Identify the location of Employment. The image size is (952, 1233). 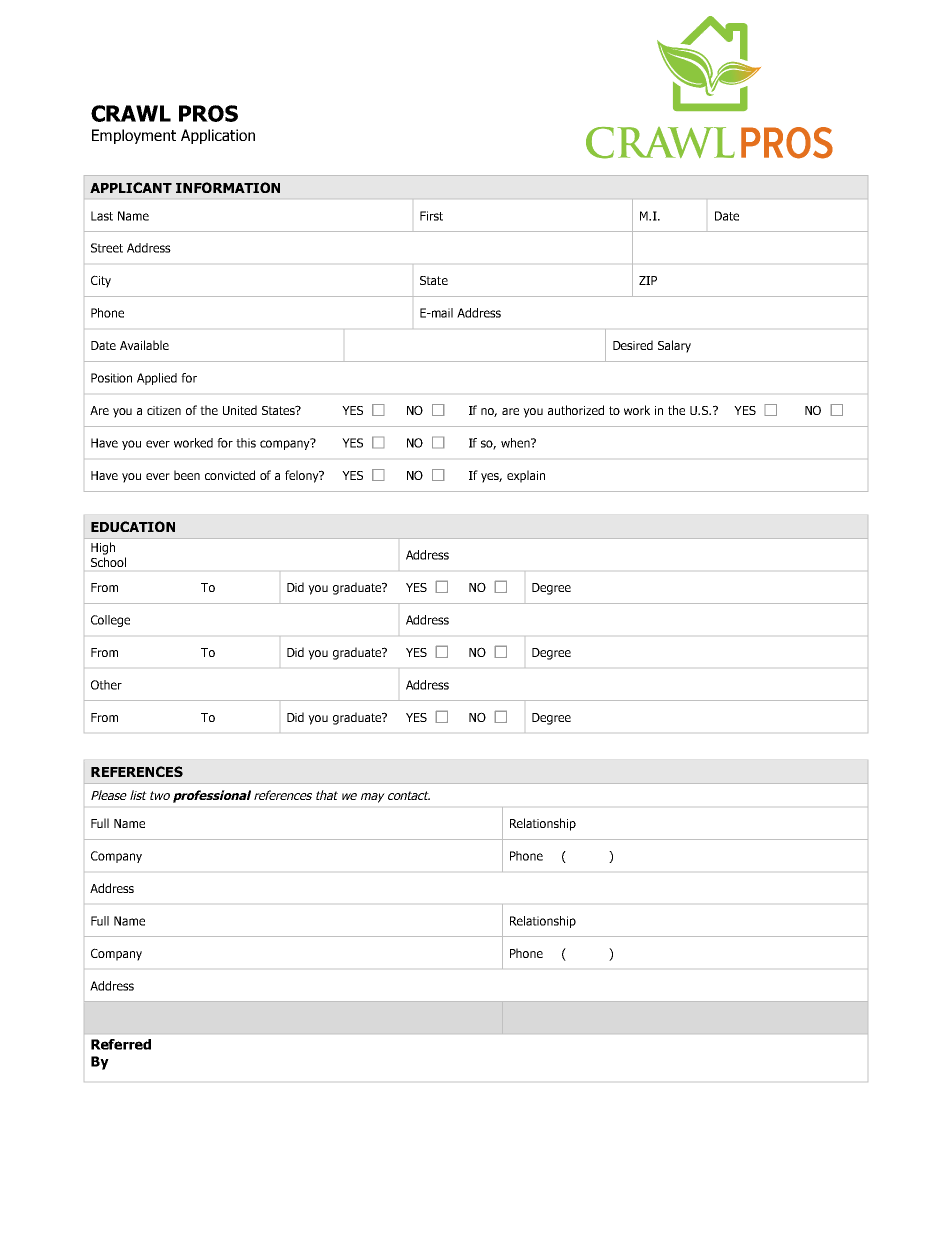
(134, 136).
